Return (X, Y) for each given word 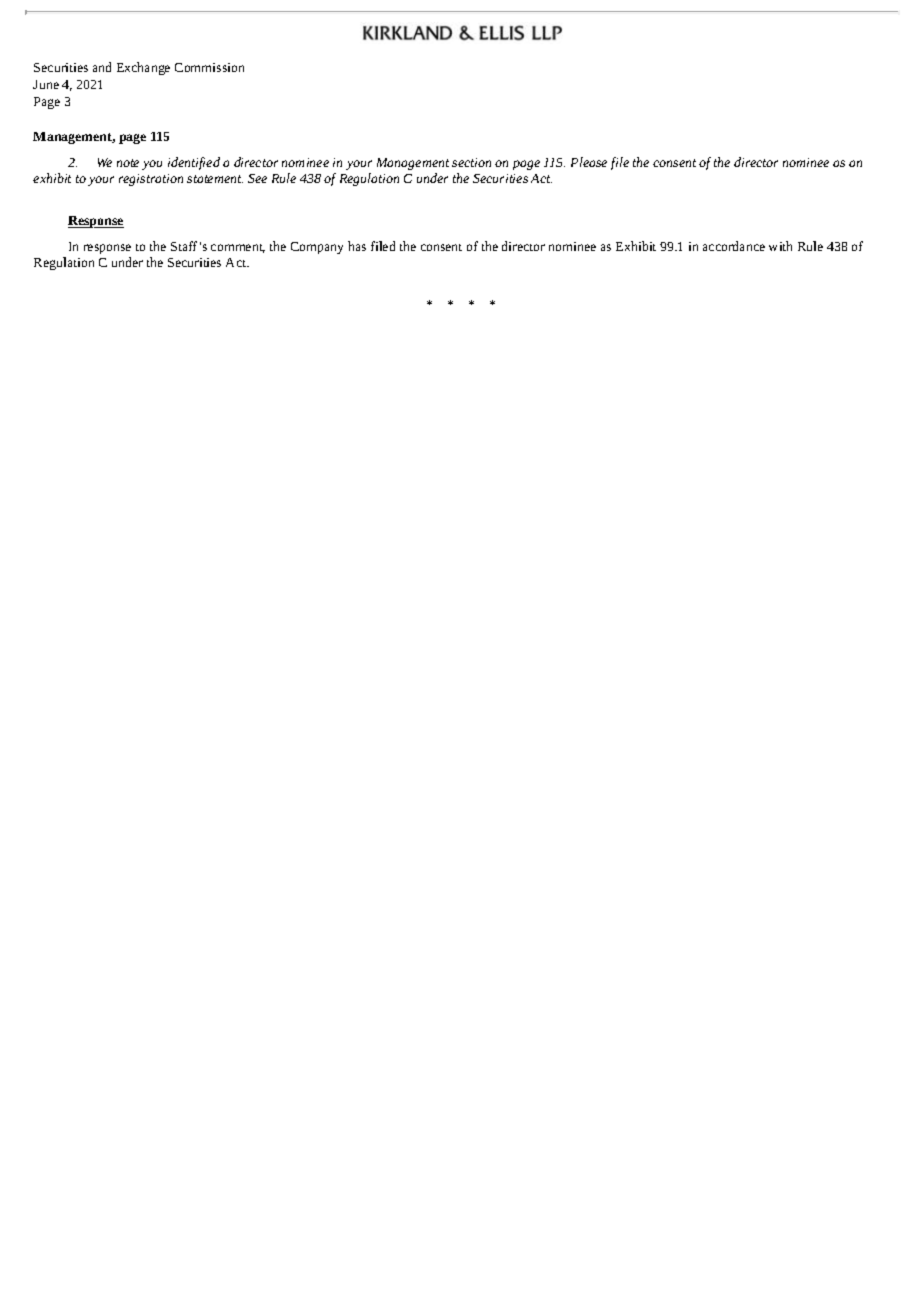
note (128, 163)
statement (215, 179)
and (102, 67)
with (780, 246)
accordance (734, 246)
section (471, 162)
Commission (209, 67)
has (357, 246)
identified (194, 163)
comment (238, 248)
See (257, 178)
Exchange (143, 68)
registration (151, 180)
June (46, 84)
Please (589, 162)
